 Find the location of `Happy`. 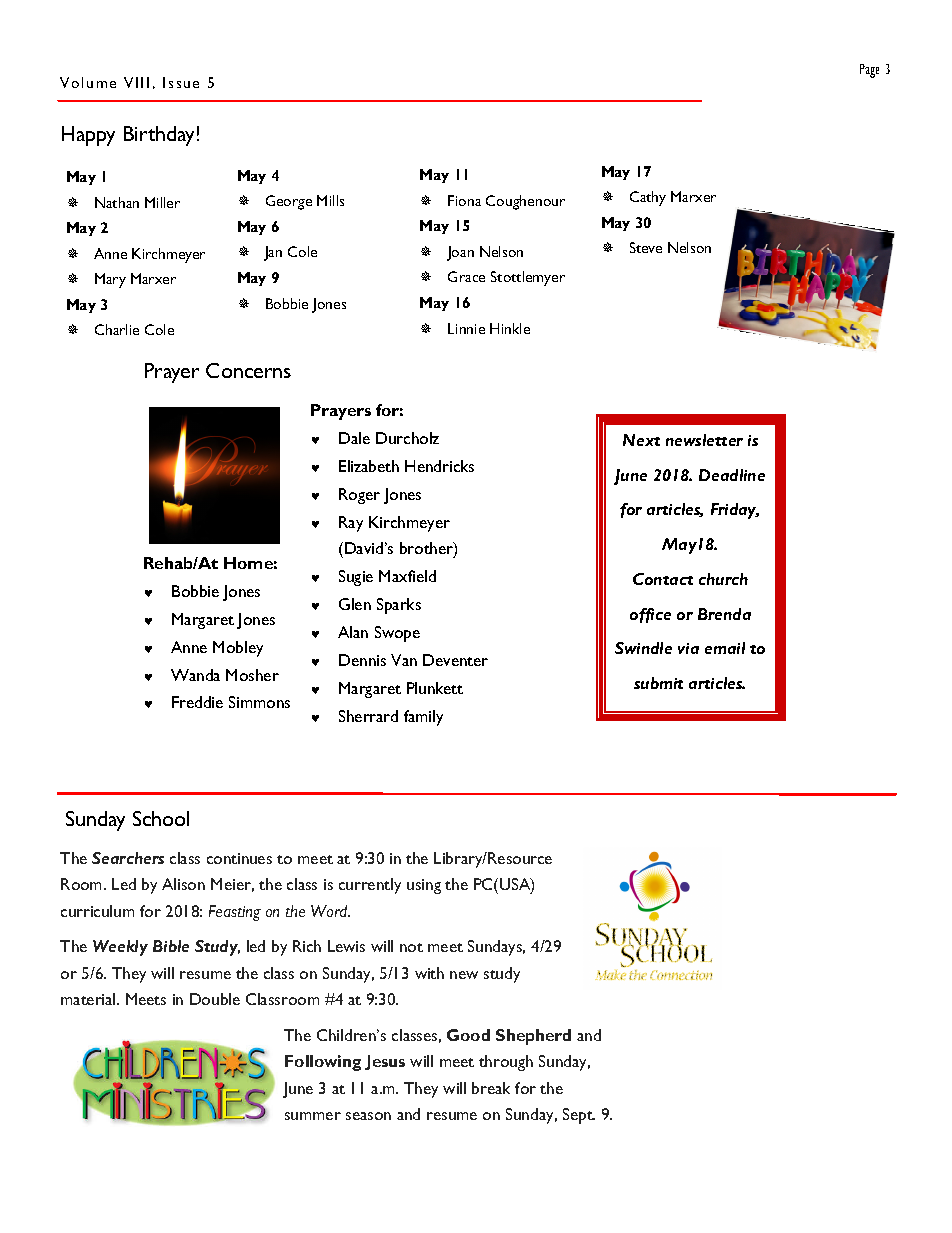

Happy is located at coordinates (88, 136).
